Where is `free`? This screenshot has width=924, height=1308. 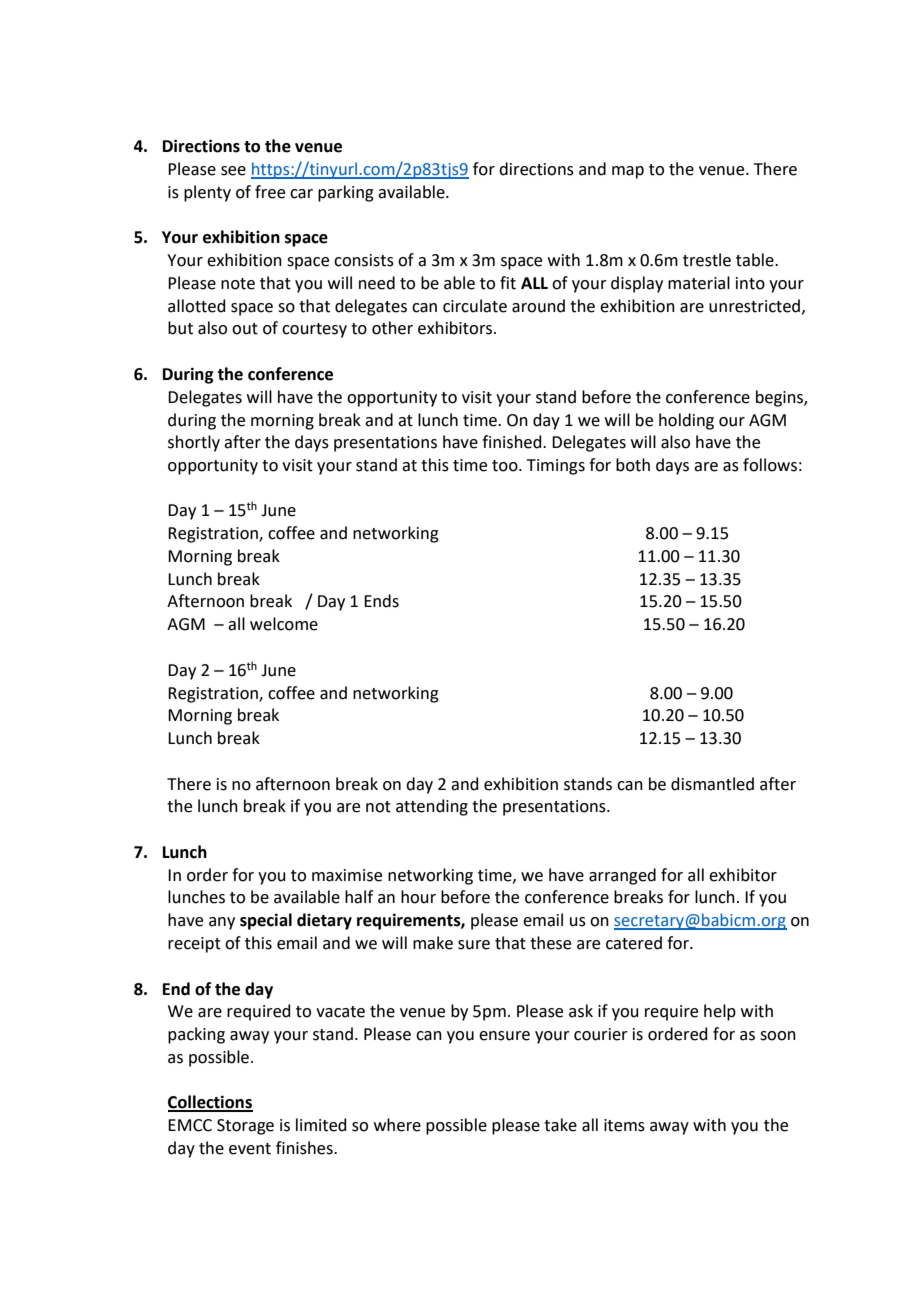
free is located at coordinates (270, 192).
